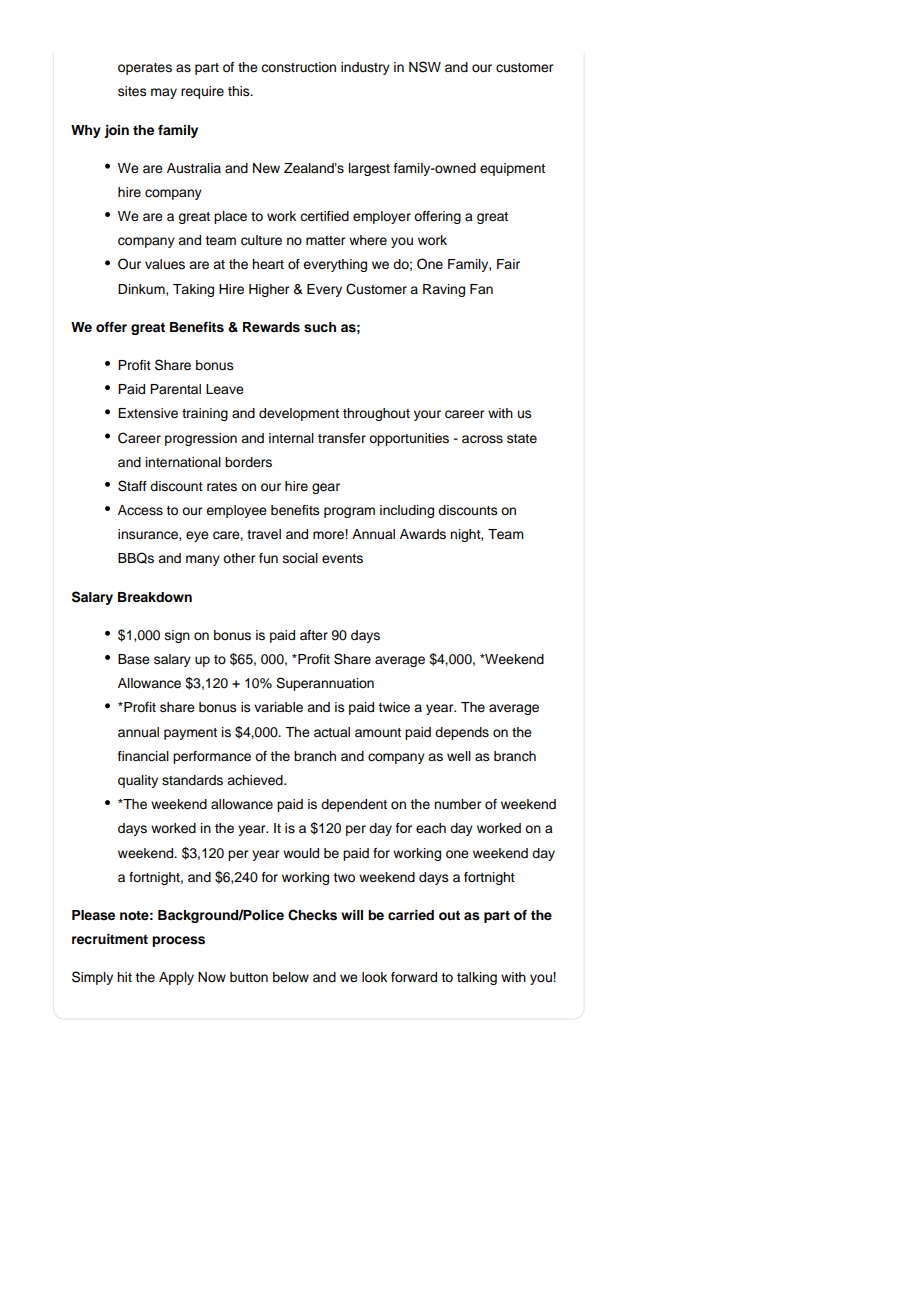 The height and width of the screenshot is (1308, 924). Describe the element at coordinates (462, 733) in the screenshot. I see `depends` at that location.
